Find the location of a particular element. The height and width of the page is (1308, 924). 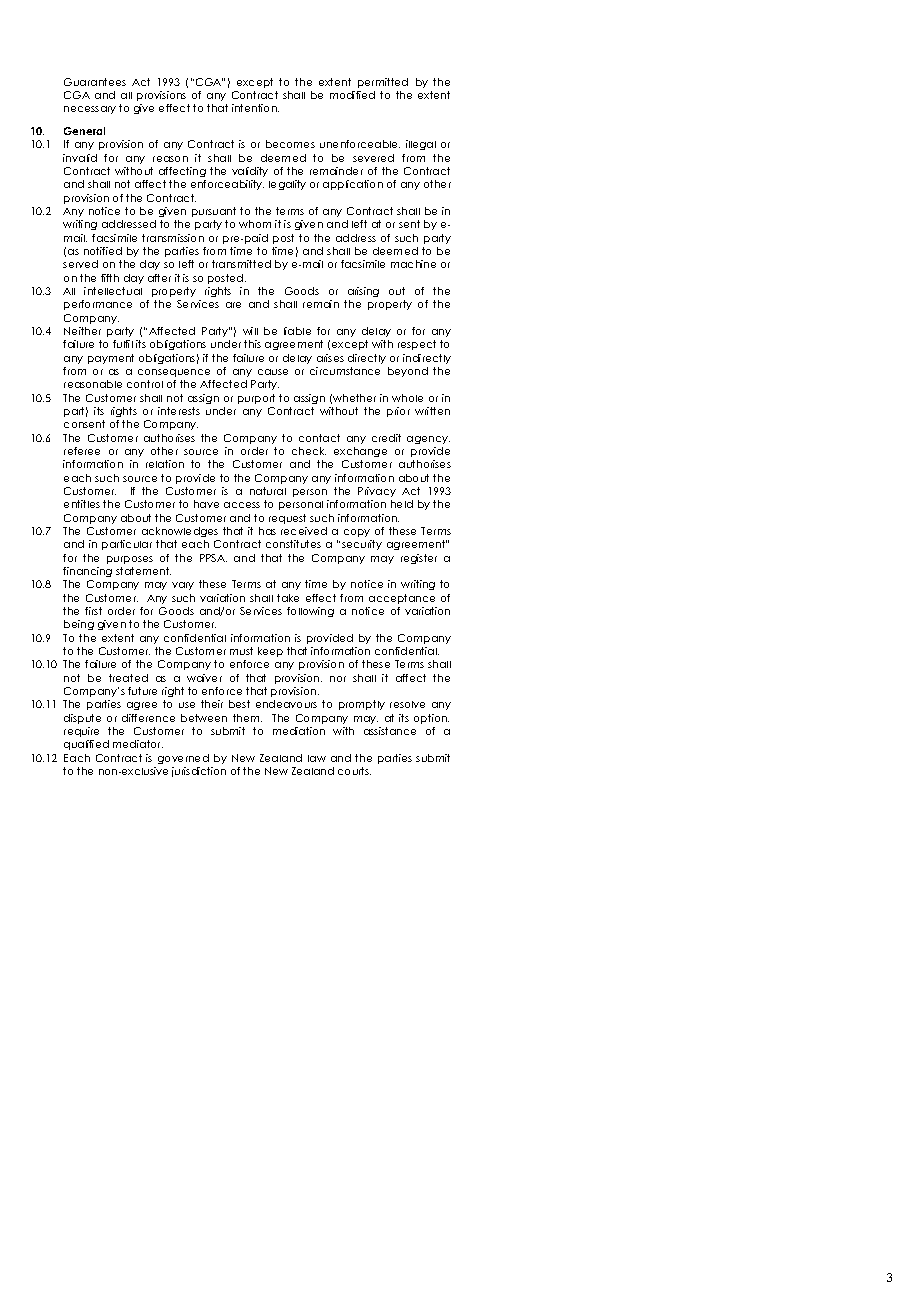

take is located at coordinates (288, 598).
